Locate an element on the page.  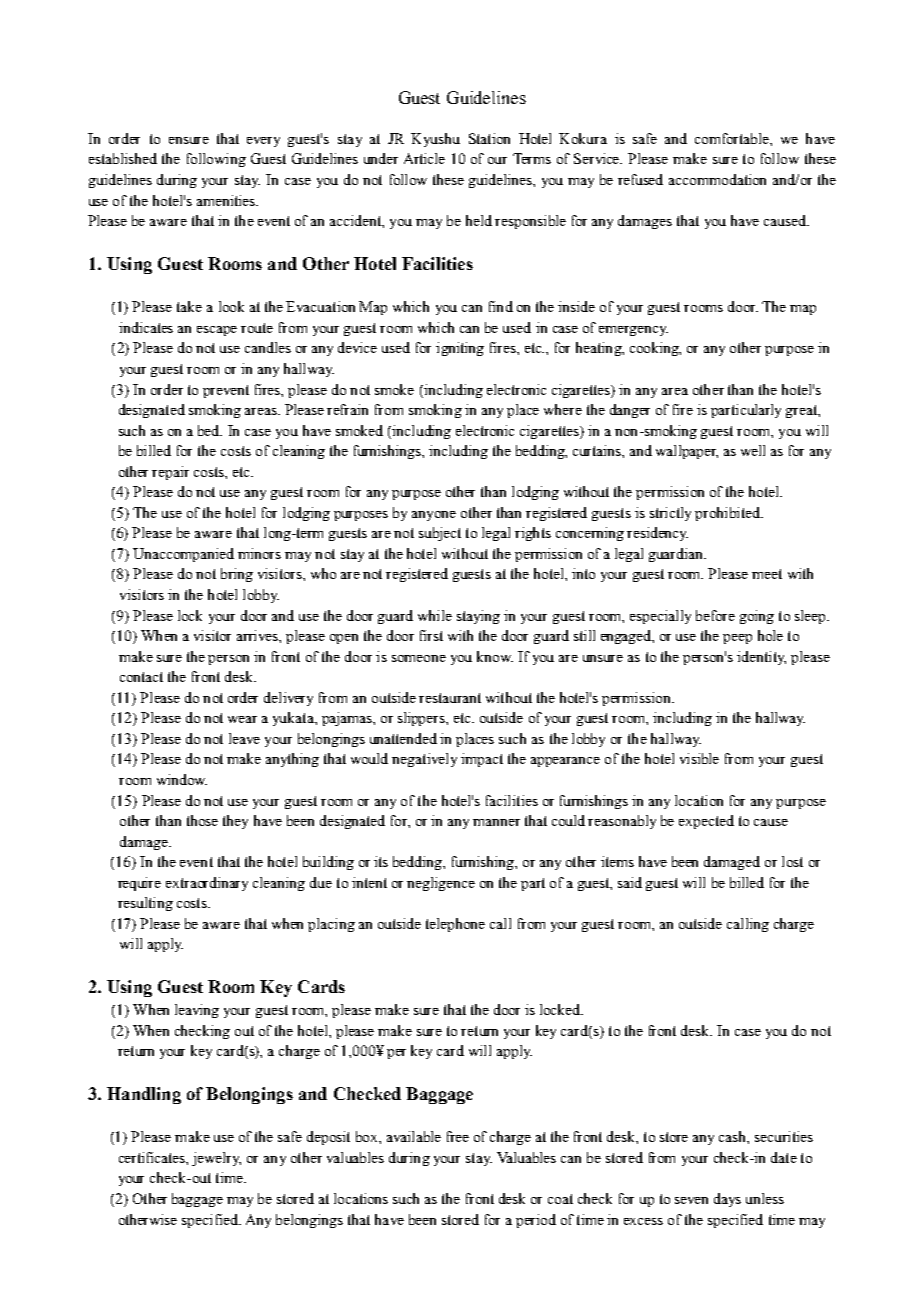
accommodation is located at coordinates (717, 179).
